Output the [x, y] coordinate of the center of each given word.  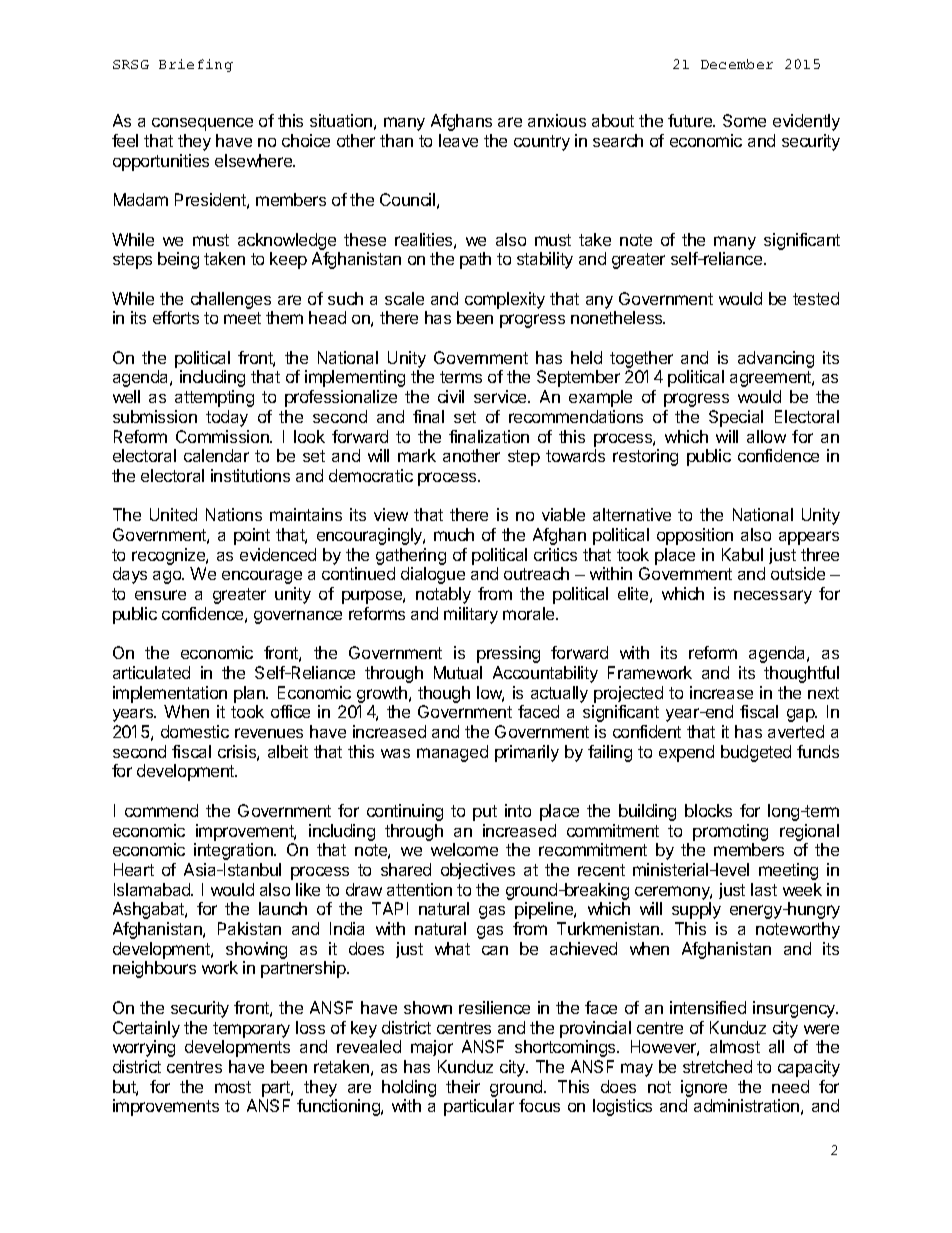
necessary [773, 597]
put [485, 813]
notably [443, 595]
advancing [776, 359]
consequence [202, 124]
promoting [730, 832]
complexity [505, 300]
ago [168, 577]
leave [458, 140]
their [463, 1086]
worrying [144, 1048]
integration [234, 851]
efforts [176, 317]
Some [744, 120]
